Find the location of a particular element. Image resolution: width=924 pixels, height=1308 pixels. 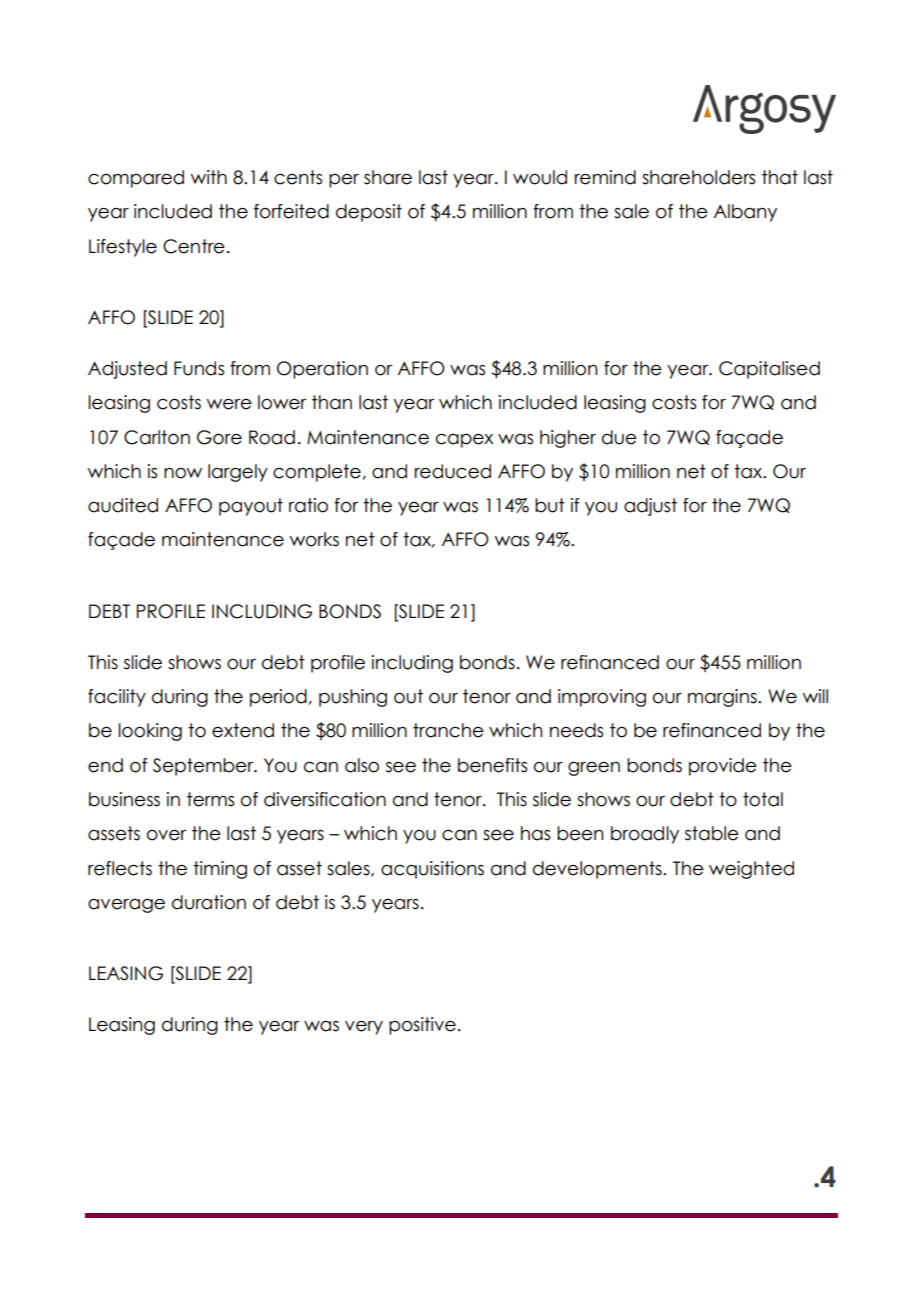

Albany is located at coordinates (745, 213).
